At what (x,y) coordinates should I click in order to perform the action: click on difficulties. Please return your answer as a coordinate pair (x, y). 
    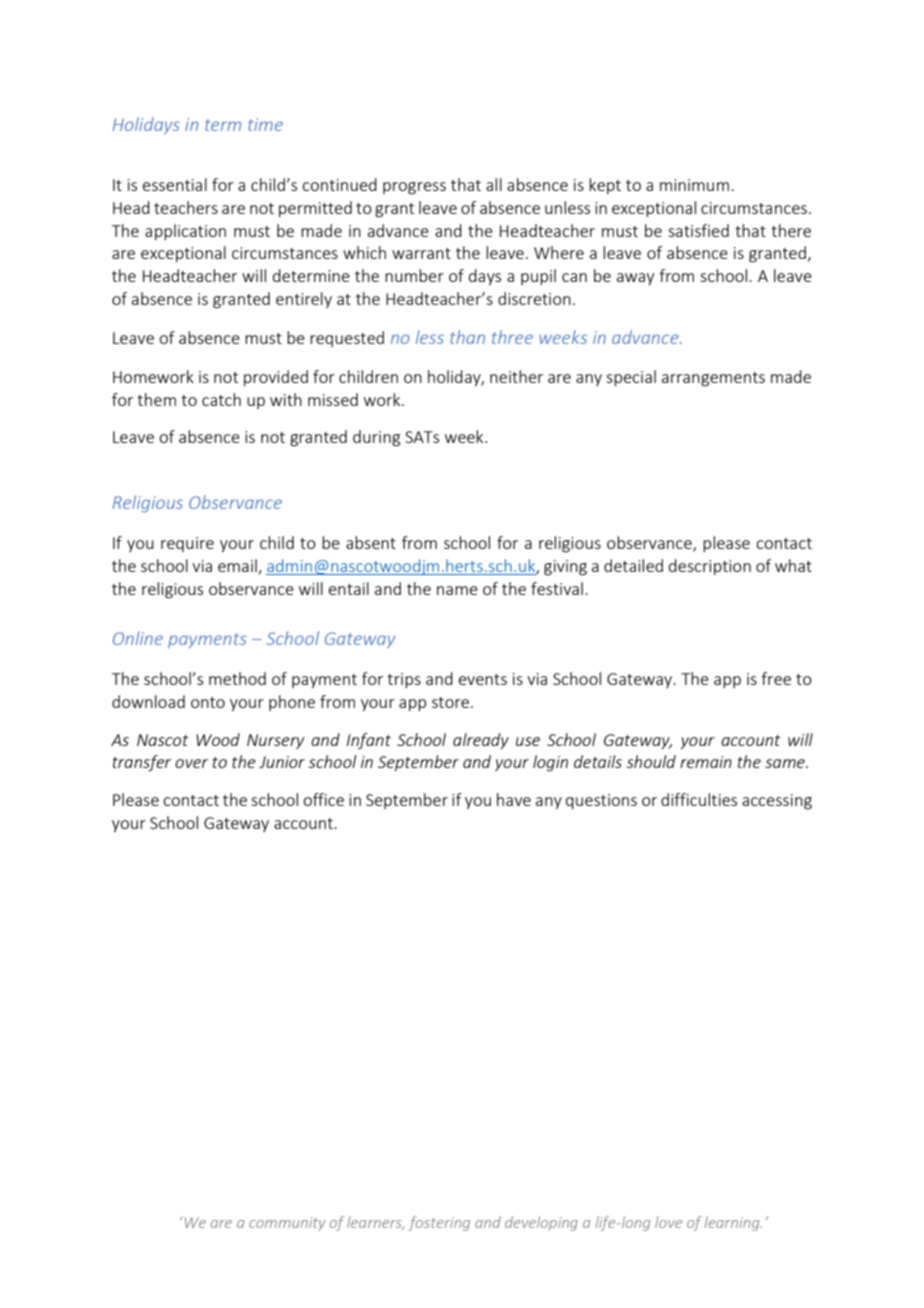
    Looking at the image, I should click on (699, 799).
